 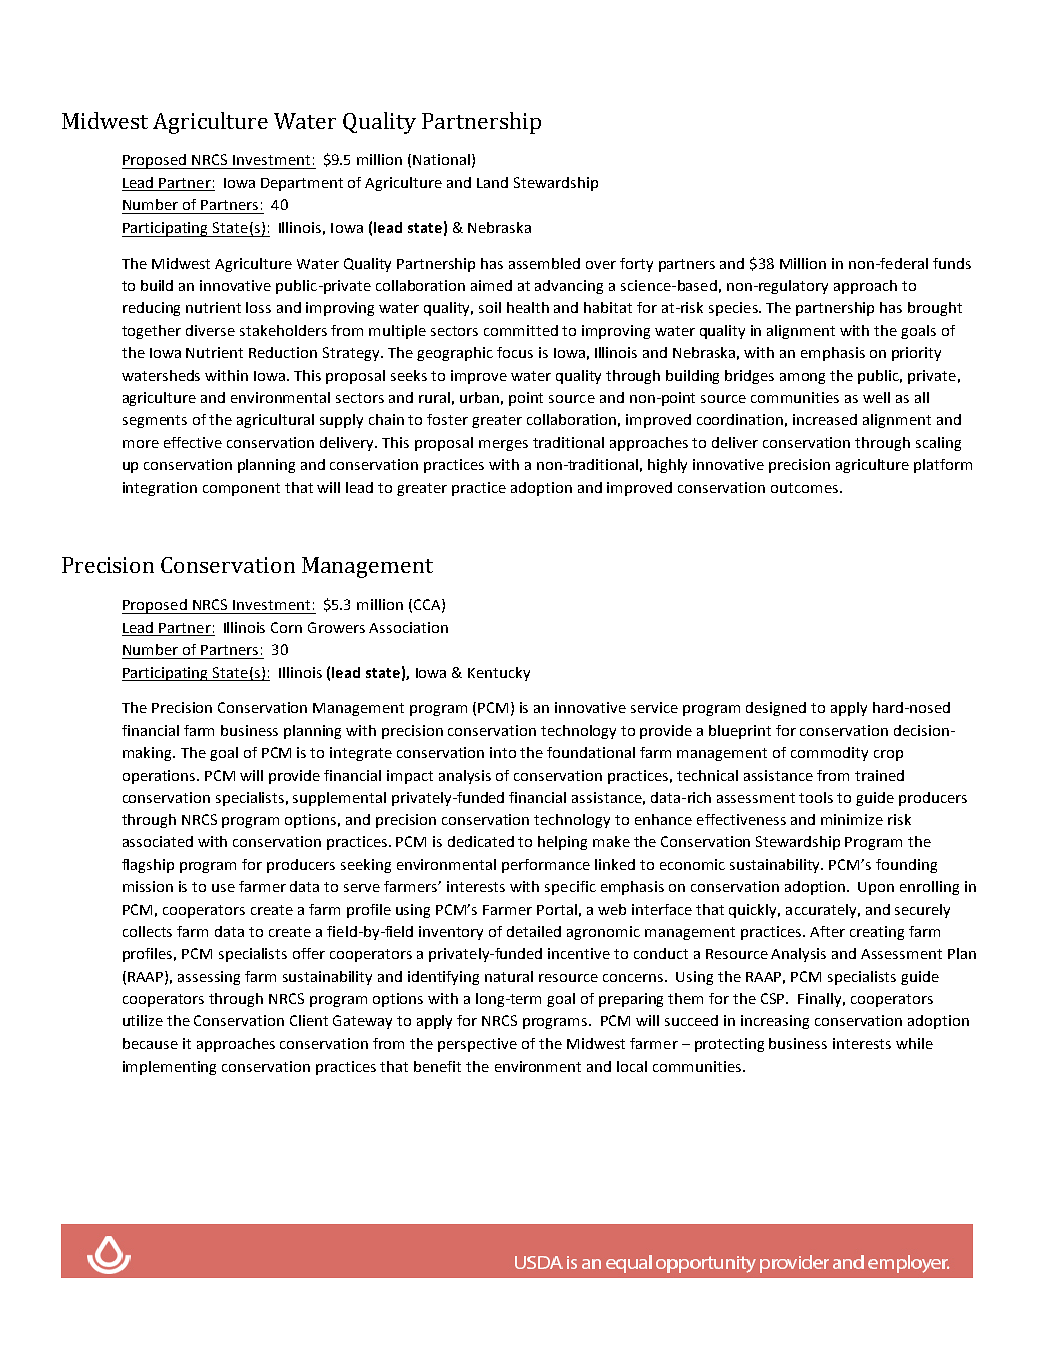 What do you see at coordinates (852, 819) in the page?
I see `minimize` at bounding box center [852, 819].
